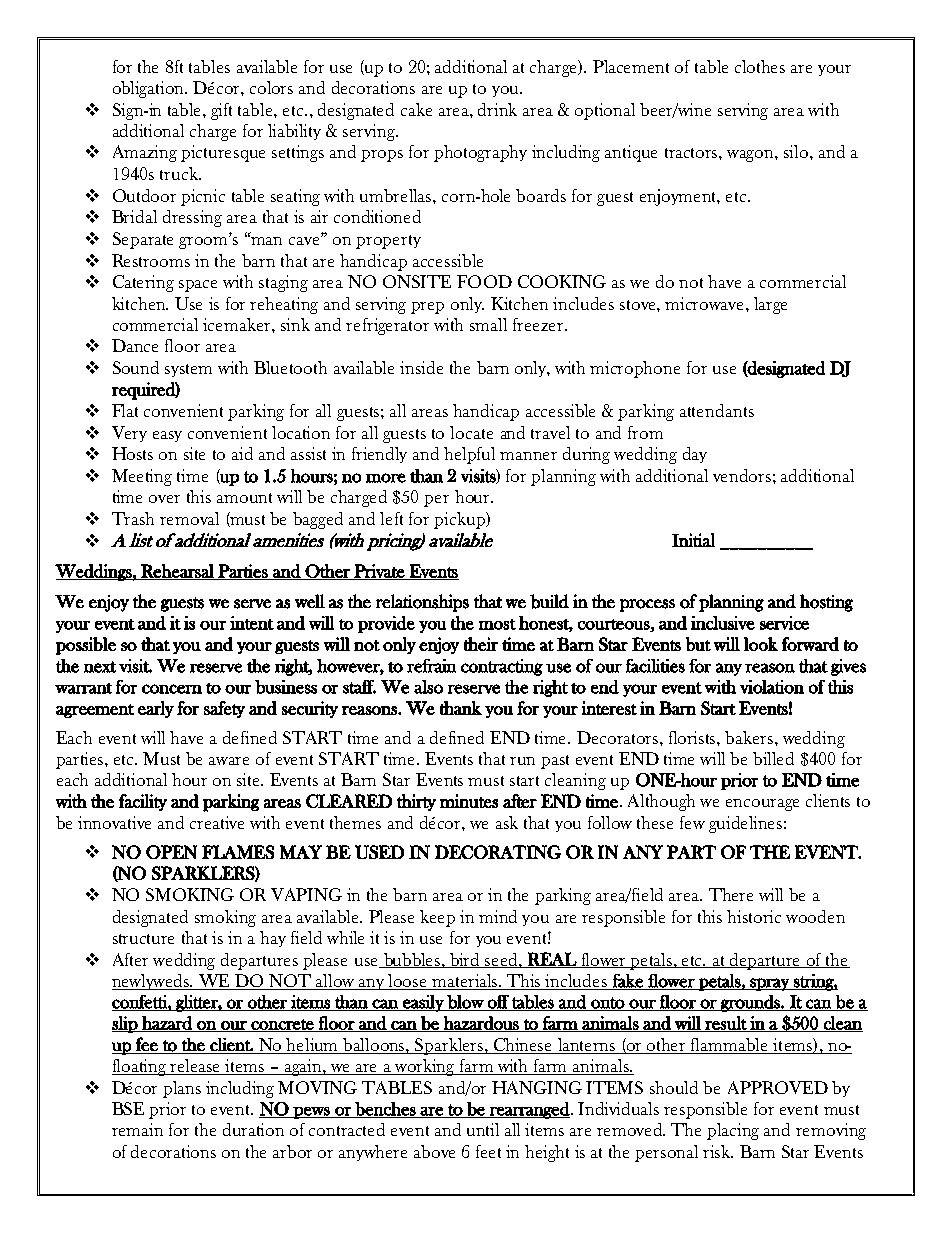 The width and height of the screenshot is (952, 1233). What do you see at coordinates (773, 758) in the screenshot?
I see `billed` at bounding box center [773, 758].
